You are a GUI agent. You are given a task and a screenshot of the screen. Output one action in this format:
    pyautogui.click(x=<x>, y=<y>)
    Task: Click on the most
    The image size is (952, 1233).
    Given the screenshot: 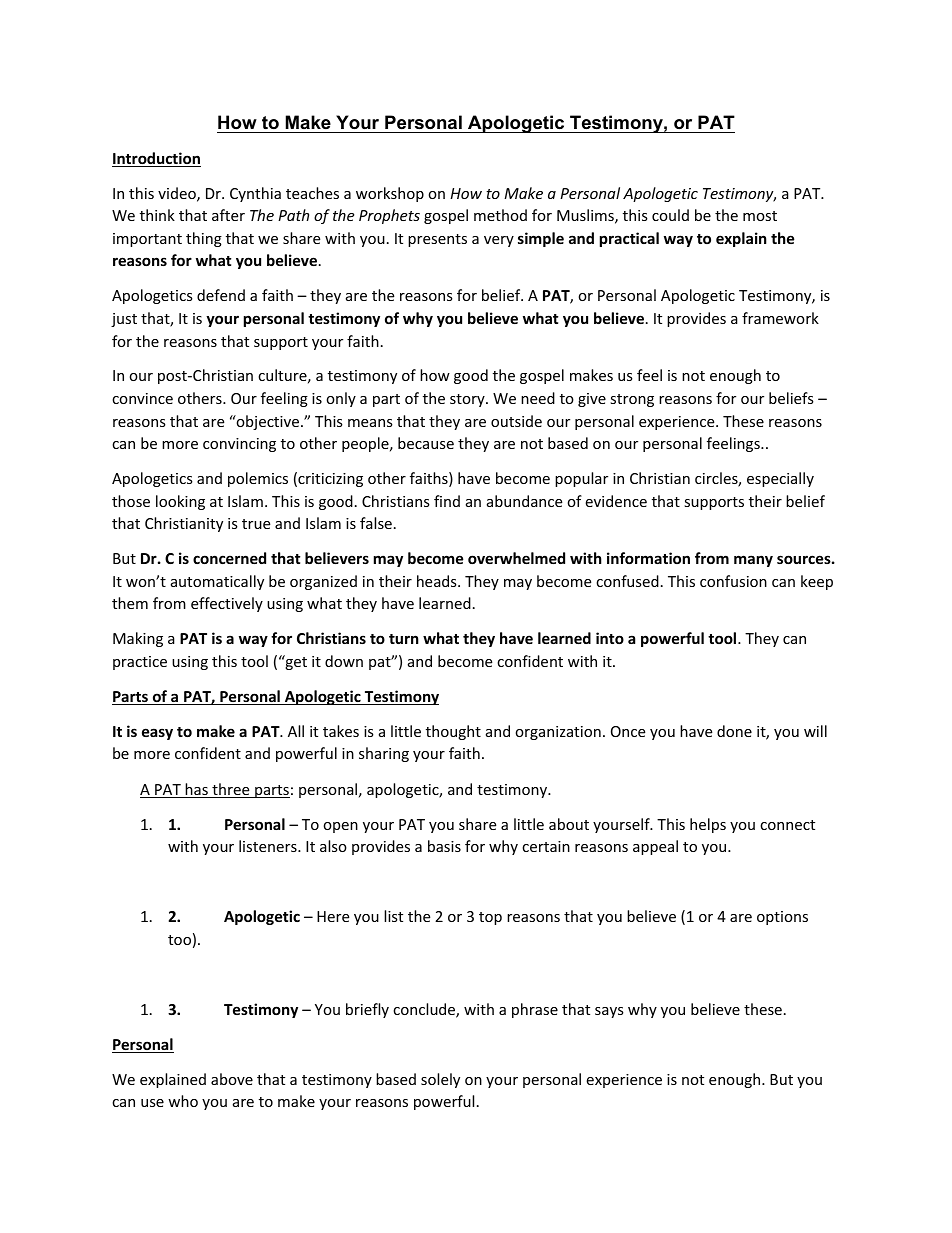 What is the action you would take?
    pyautogui.click(x=760, y=216)
